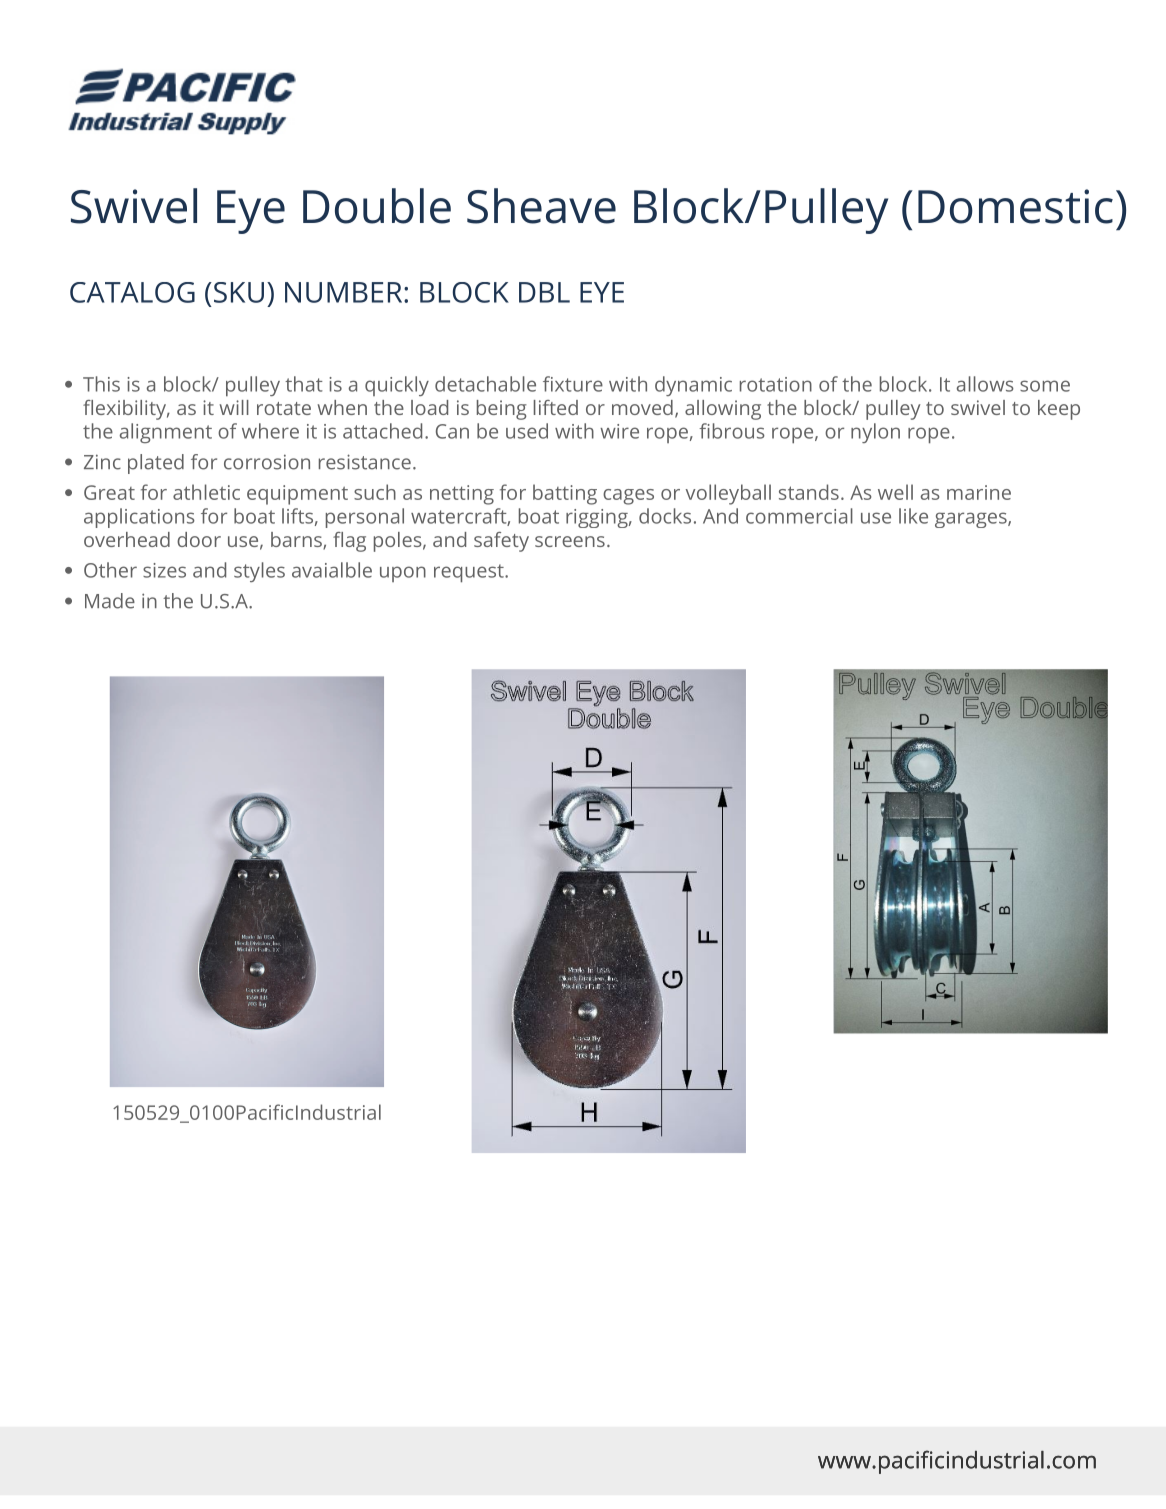  I want to click on SKU, so click(237, 292).
